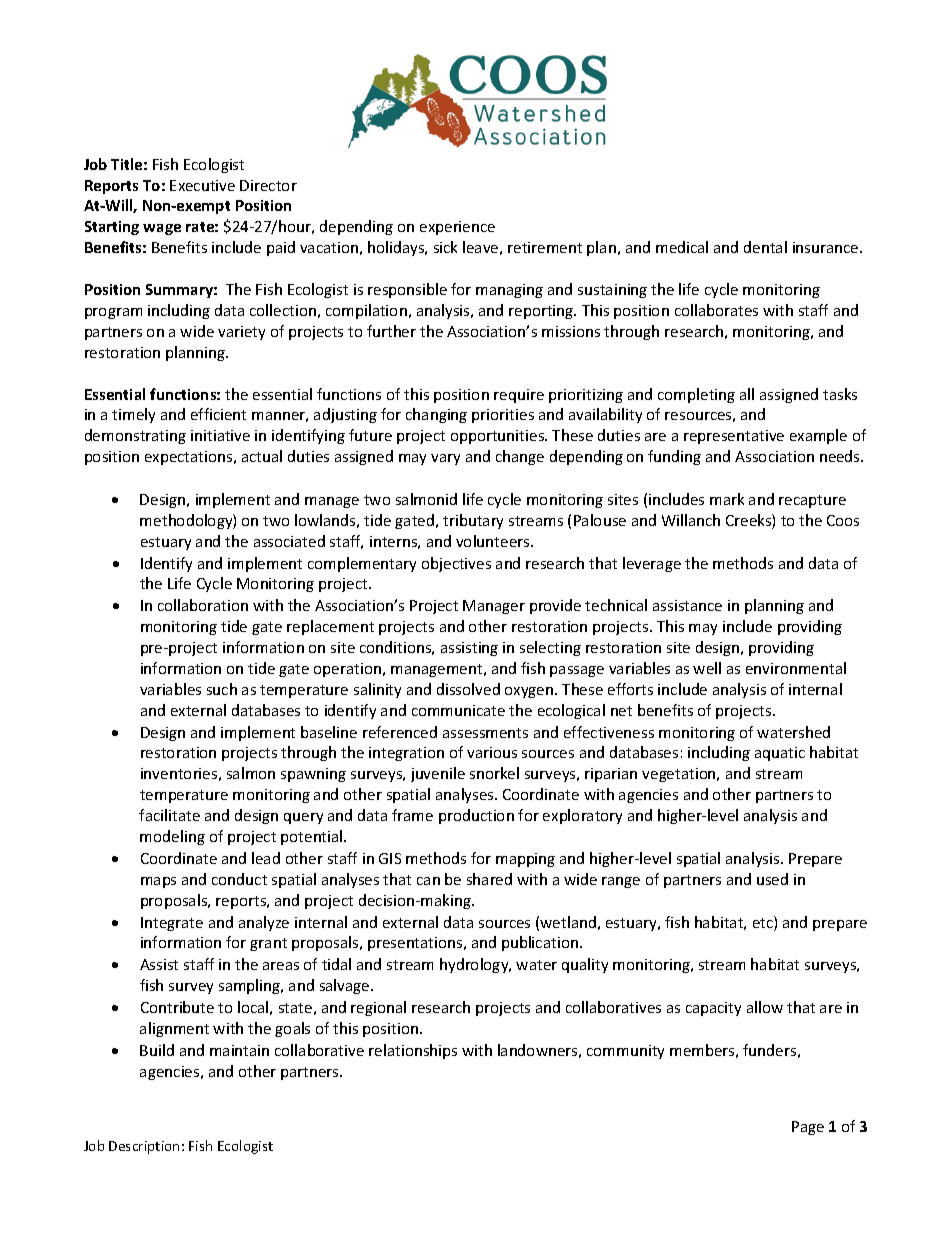 Image resolution: width=952 pixels, height=1233 pixels. I want to click on Executive, so click(202, 185).
